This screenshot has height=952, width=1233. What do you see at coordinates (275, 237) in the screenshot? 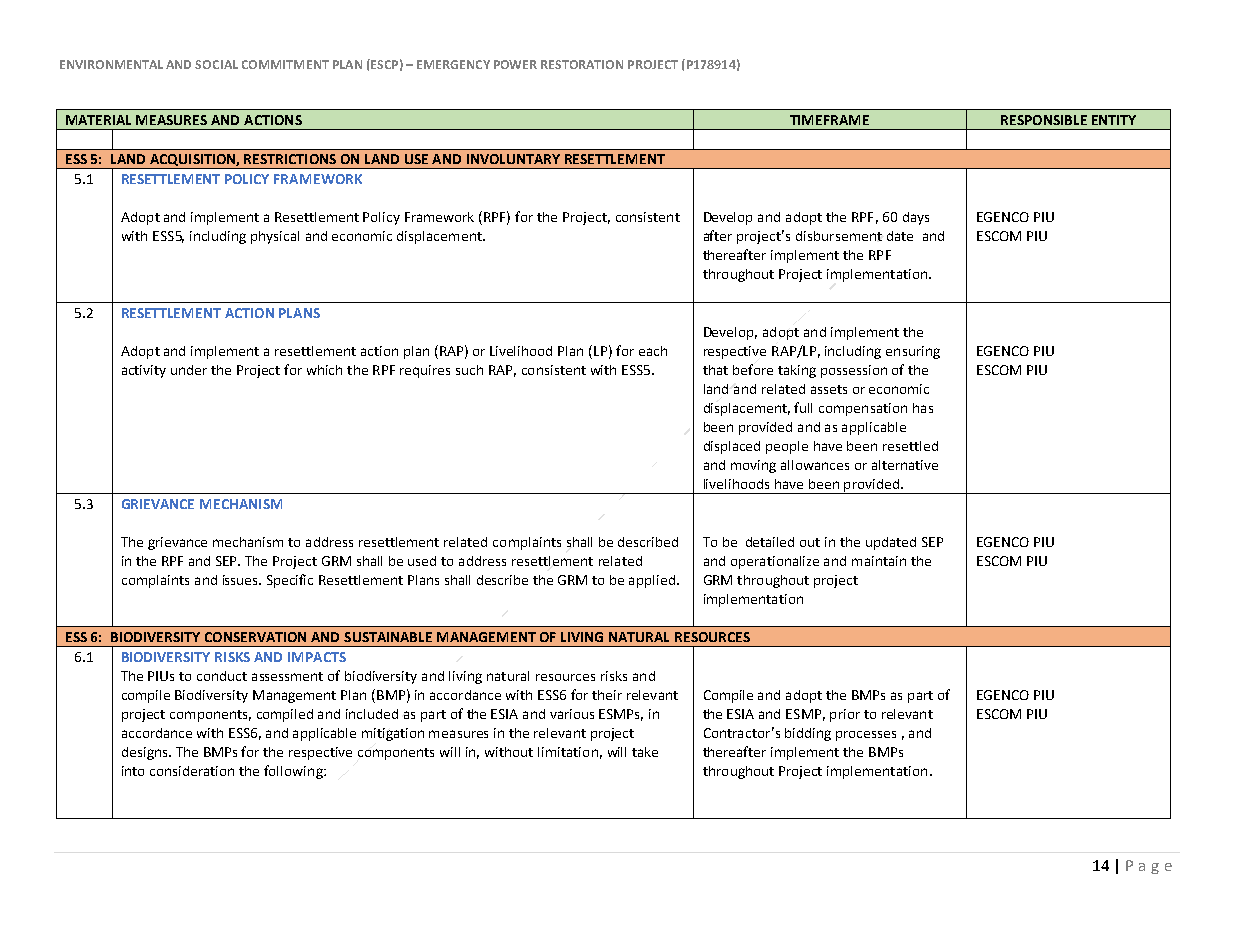
I see `physical` at bounding box center [275, 237].
